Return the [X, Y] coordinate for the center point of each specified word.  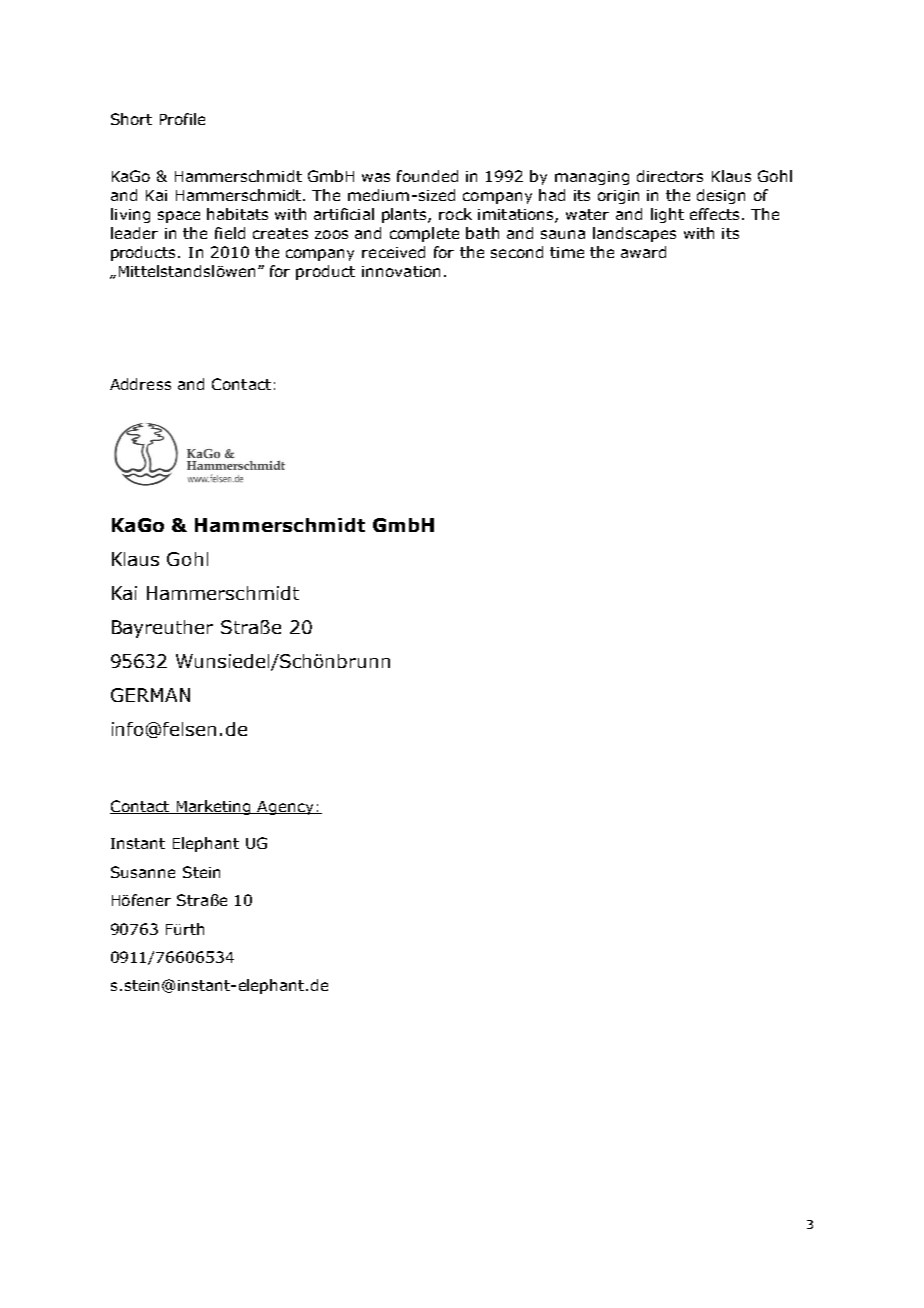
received [393, 252]
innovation [401, 271]
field [230, 233]
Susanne [143, 872]
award [643, 252]
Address [140, 384]
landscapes [634, 234]
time [567, 252]
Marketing [214, 807]
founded [427, 176]
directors [670, 176]
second [517, 252]
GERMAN [150, 695]
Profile [182, 119]
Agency [286, 808]
